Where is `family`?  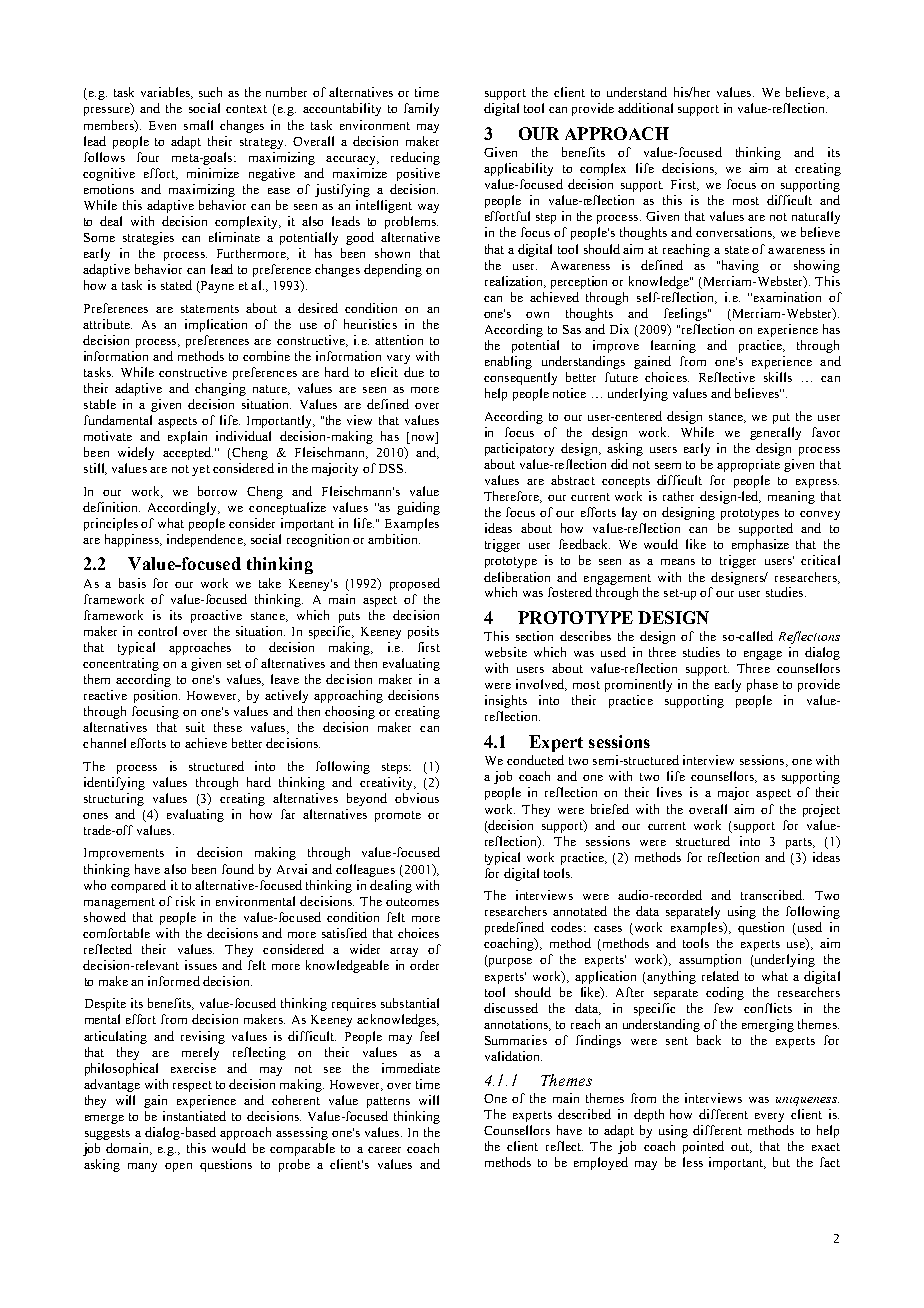
family is located at coordinates (421, 109).
